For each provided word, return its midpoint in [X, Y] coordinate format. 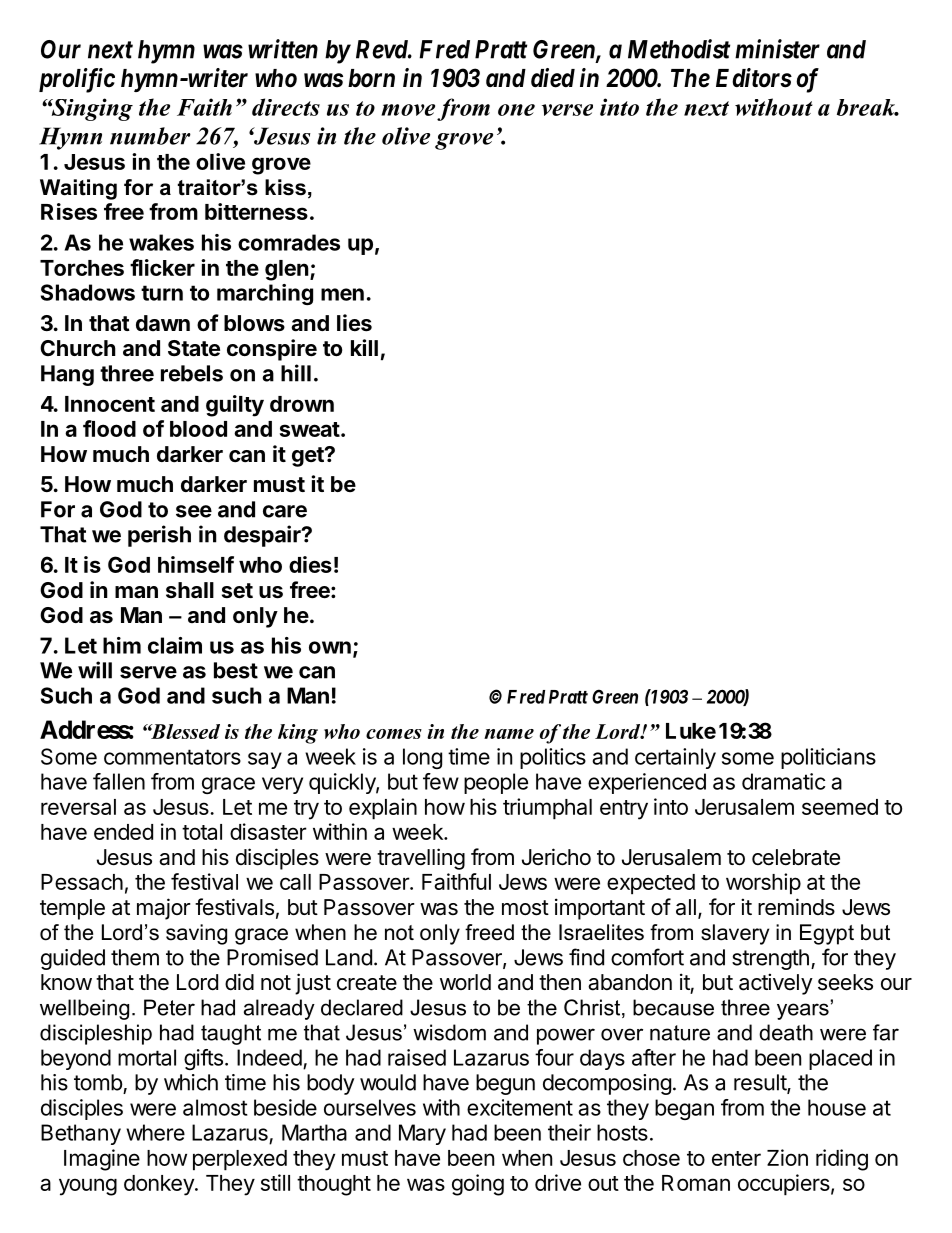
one [516, 110]
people [496, 783]
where [155, 1132]
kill [364, 347]
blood [198, 429]
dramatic [783, 781]
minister [777, 49]
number [150, 136]
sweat [310, 429]
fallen [119, 781]
